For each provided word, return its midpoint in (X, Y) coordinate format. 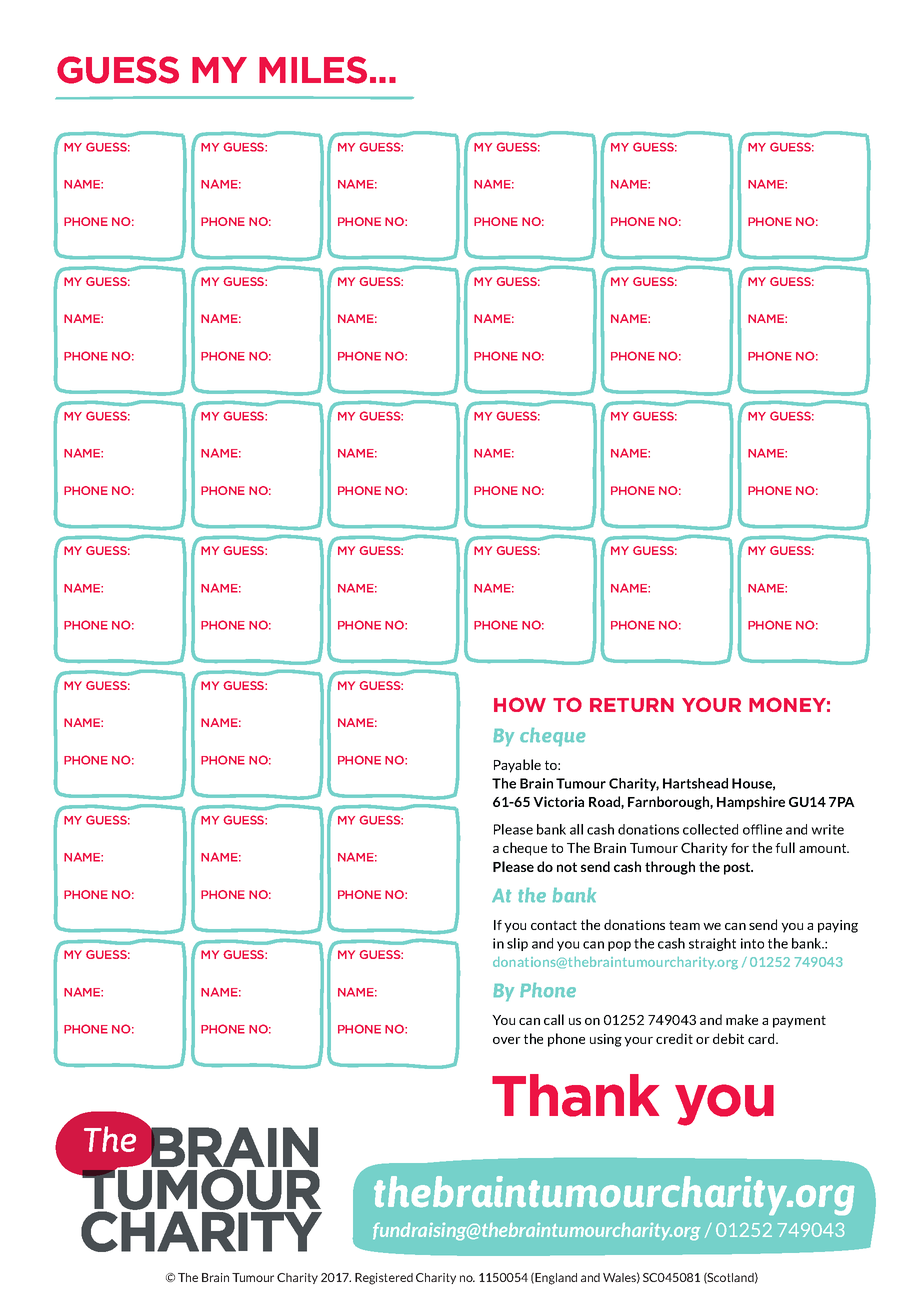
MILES (313, 70)
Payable (517, 766)
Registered (384, 1279)
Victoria (558, 801)
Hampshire (751, 803)
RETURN (632, 705)
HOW (520, 704)
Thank (575, 1095)
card (762, 1038)
